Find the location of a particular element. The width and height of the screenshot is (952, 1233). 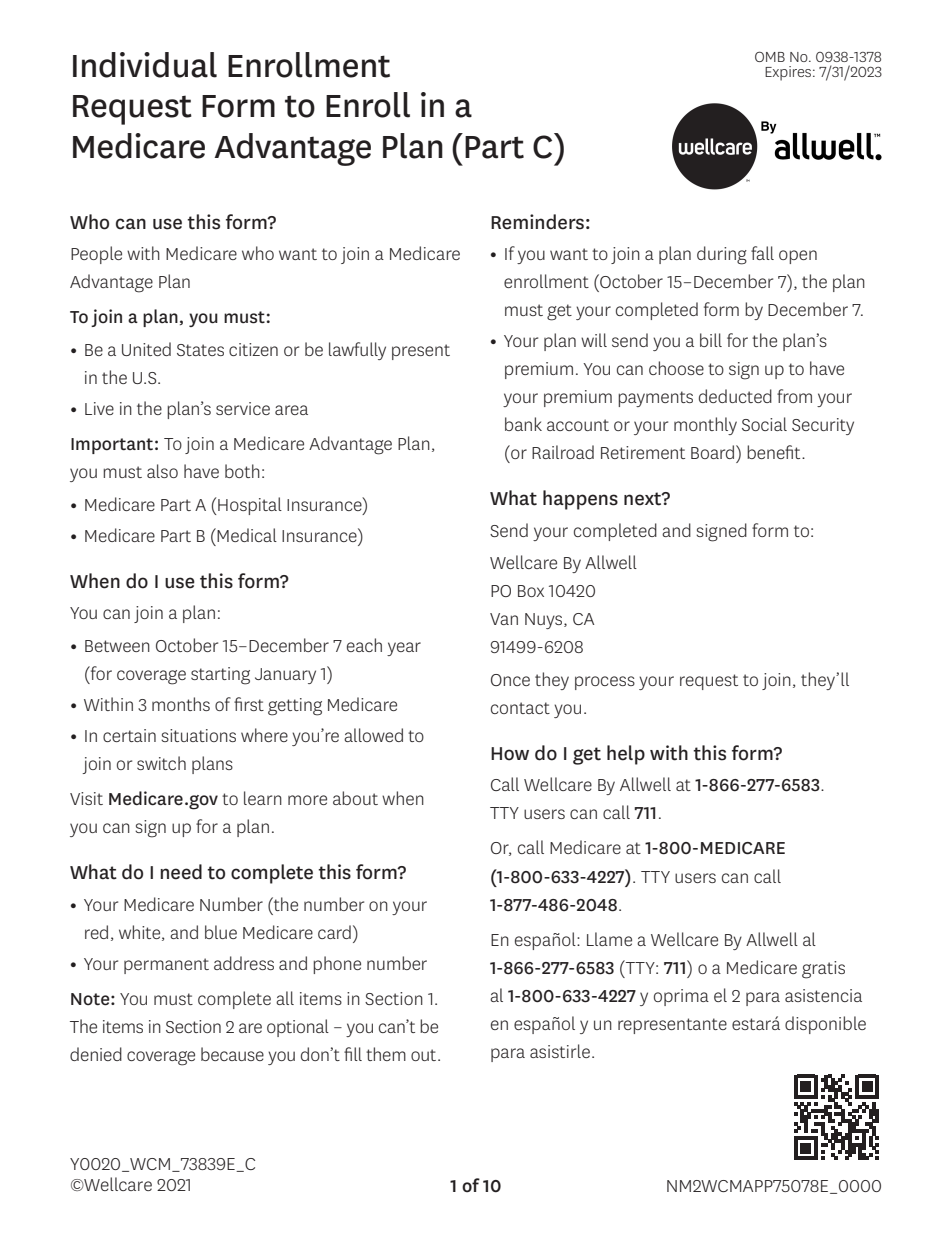

because is located at coordinates (232, 1054).
